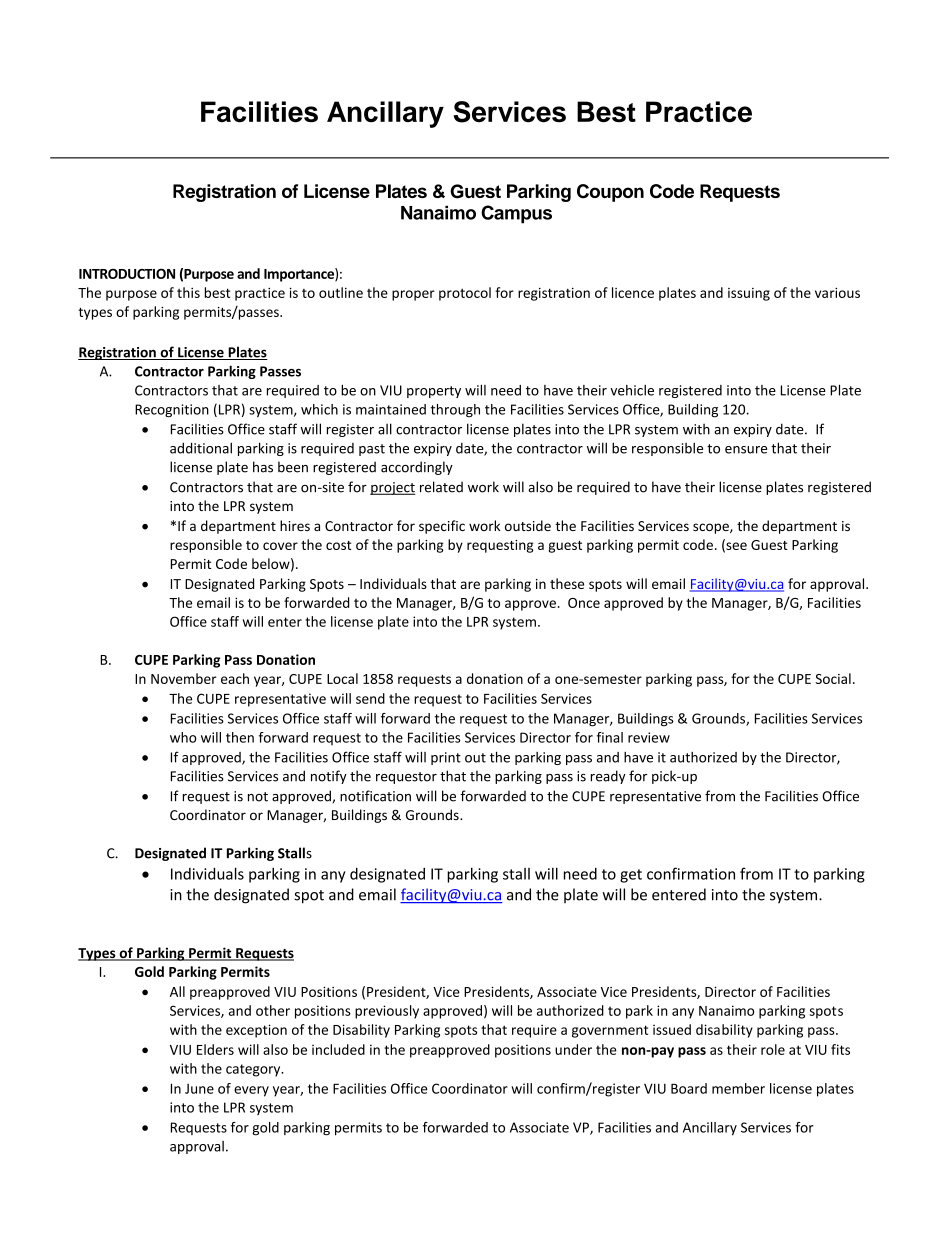 The image size is (952, 1233). Describe the element at coordinates (749, 294) in the screenshot. I see `issuing` at that location.
